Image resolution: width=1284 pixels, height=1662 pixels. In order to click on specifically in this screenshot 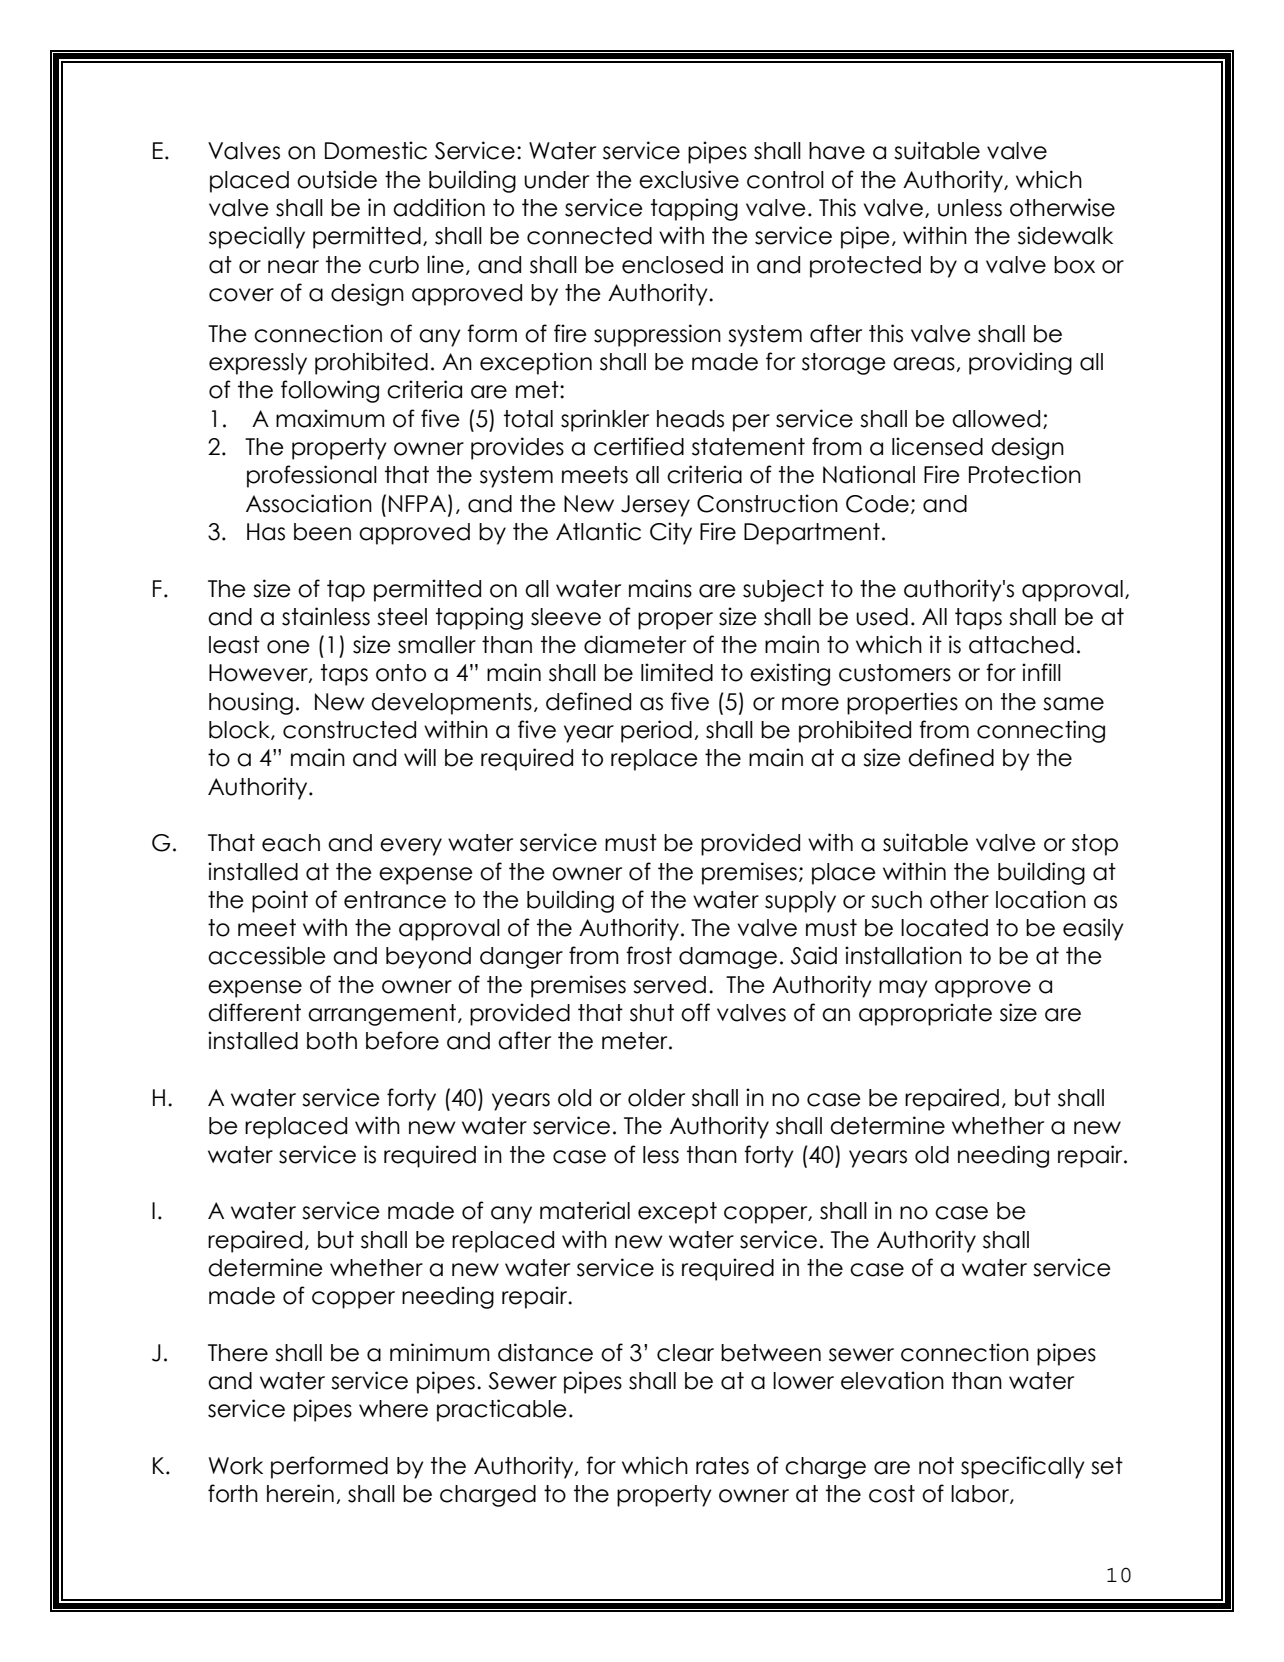, I will do `click(1023, 1467)`.
